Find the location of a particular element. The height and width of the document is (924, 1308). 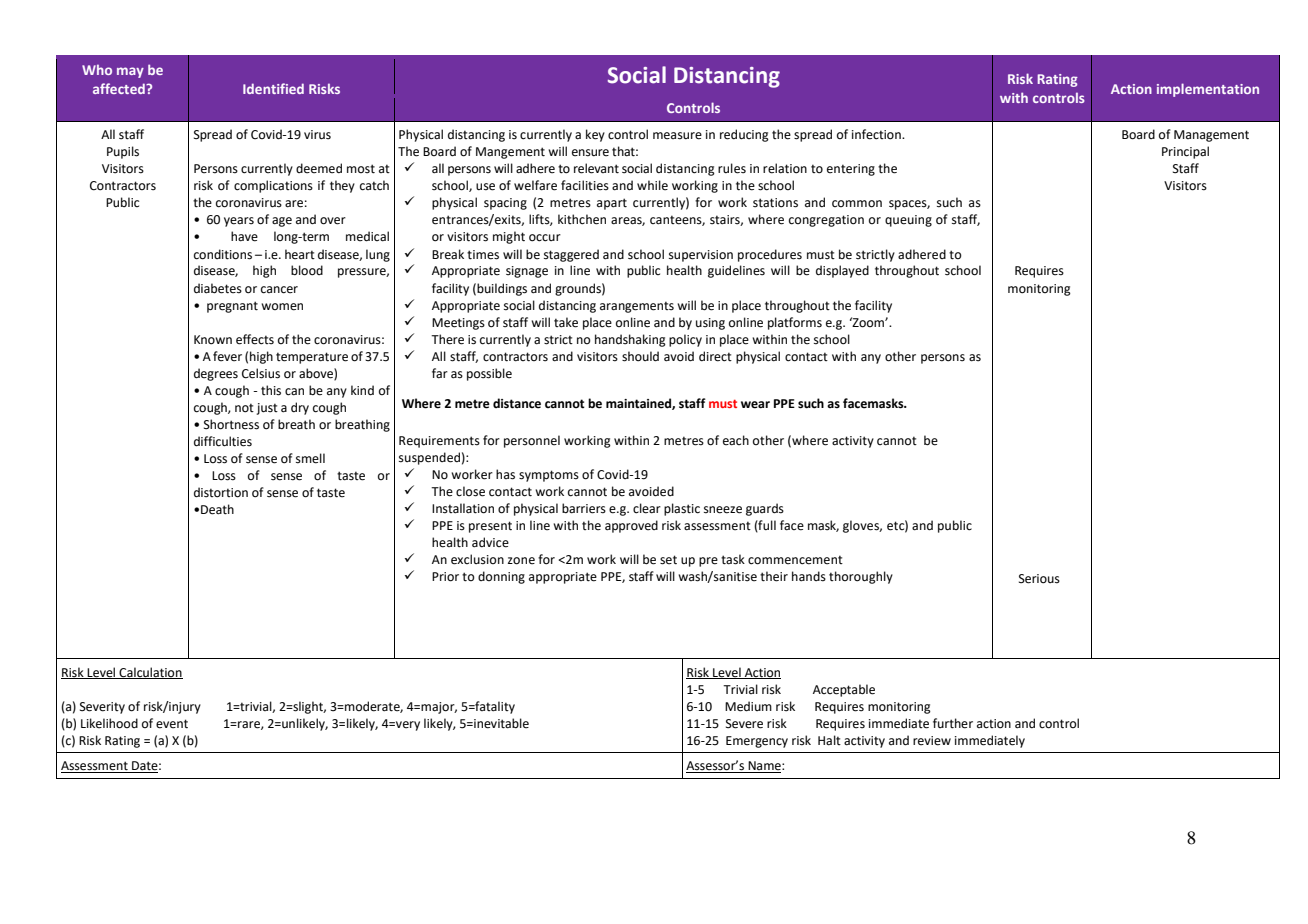

measure is located at coordinates (677, 136).
